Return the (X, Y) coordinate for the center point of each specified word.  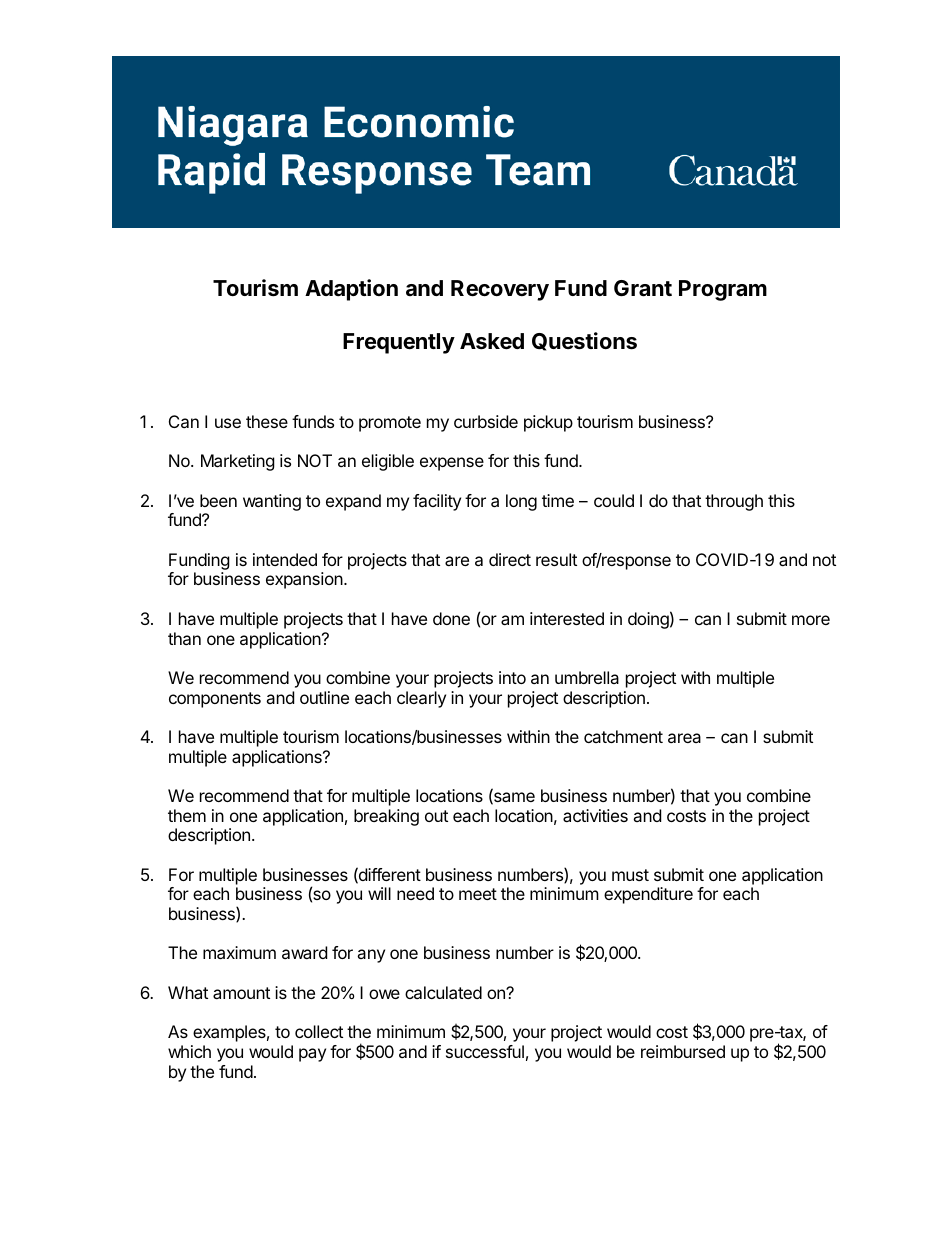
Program (723, 290)
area (684, 738)
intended (285, 559)
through (734, 502)
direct (510, 559)
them (187, 815)
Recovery (500, 290)
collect (319, 1031)
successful (485, 1051)
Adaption (351, 290)
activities (595, 815)
